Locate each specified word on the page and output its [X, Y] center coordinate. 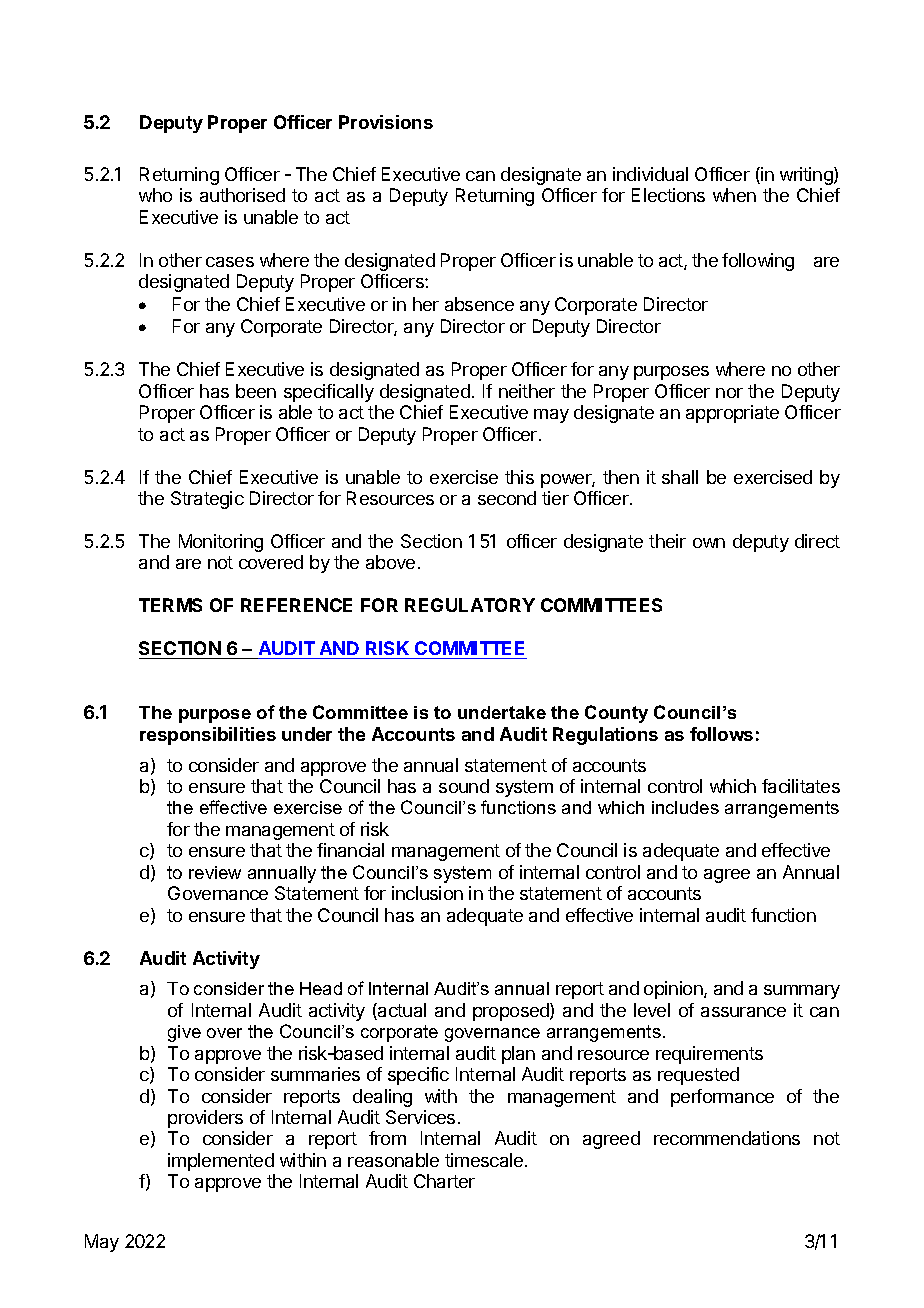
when [734, 195]
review [215, 872]
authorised [242, 195]
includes [685, 807]
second [507, 498]
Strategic [207, 500]
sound [464, 786]
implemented [221, 1162]
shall [680, 477]
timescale [485, 1160]
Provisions [386, 122]
